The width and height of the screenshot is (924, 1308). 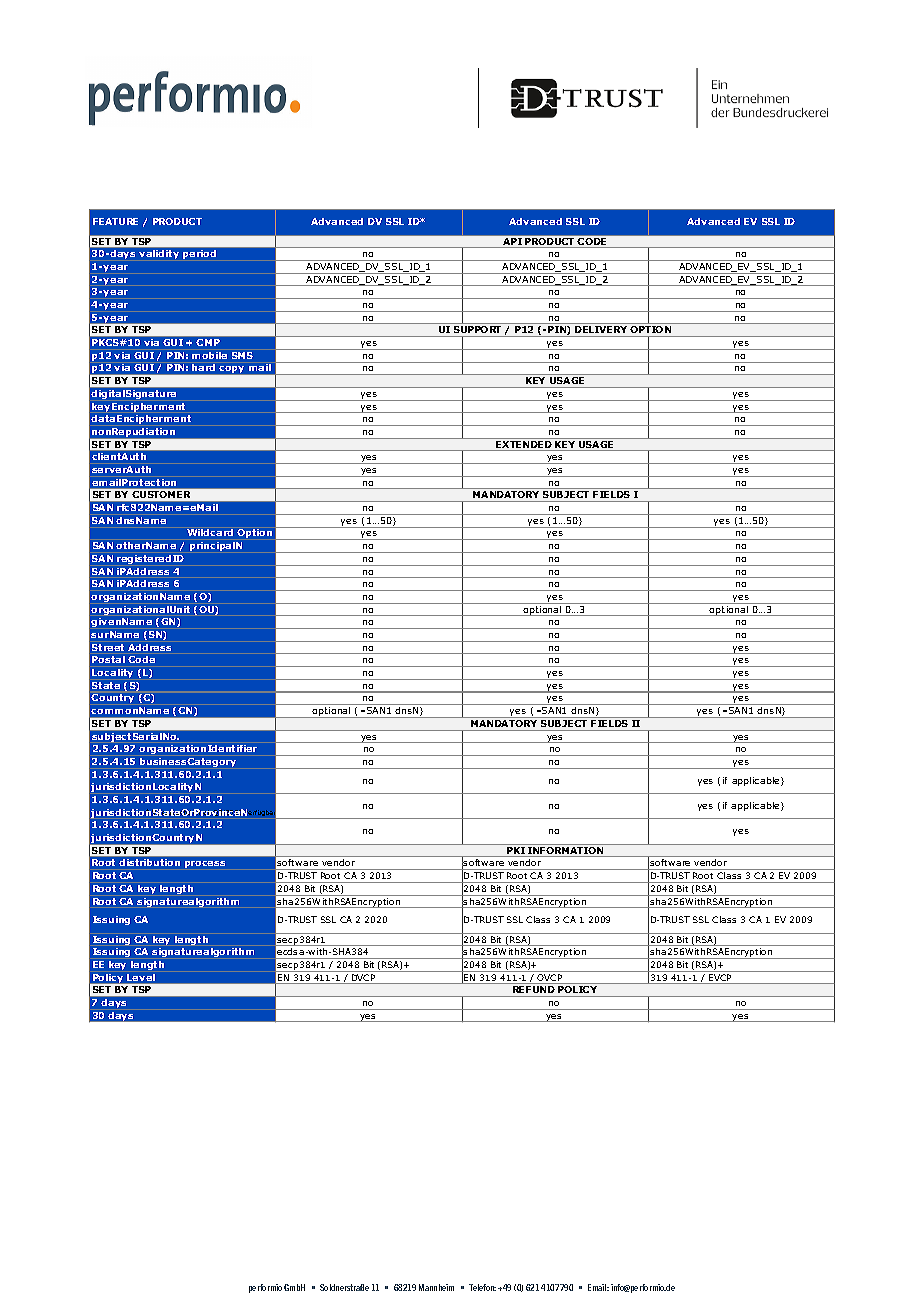 What do you see at coordinates (159, 254) in the screenshot?
I see `validity` at bounding box center [159, 254].
